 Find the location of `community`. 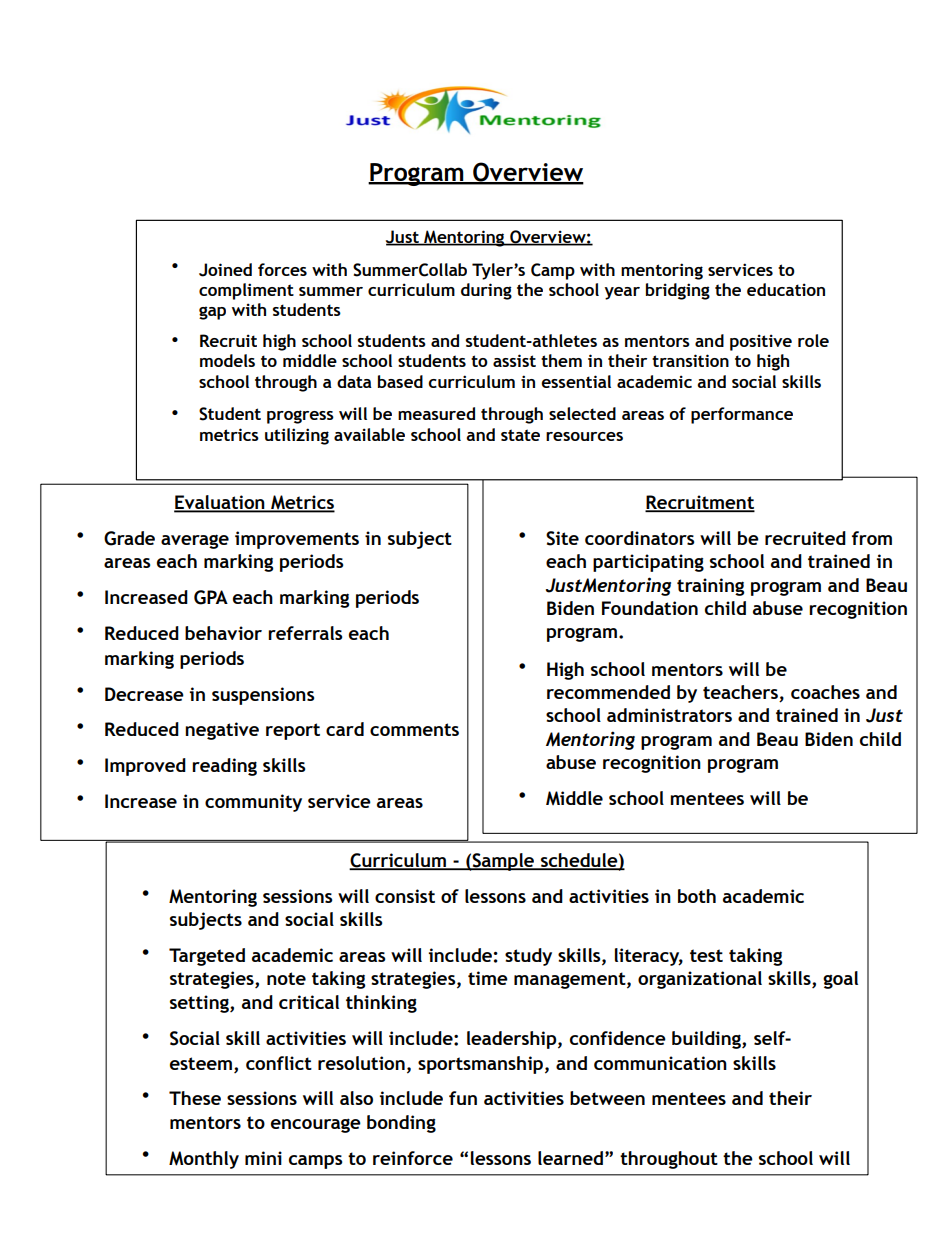

community is located at coordinates (253, 803).
